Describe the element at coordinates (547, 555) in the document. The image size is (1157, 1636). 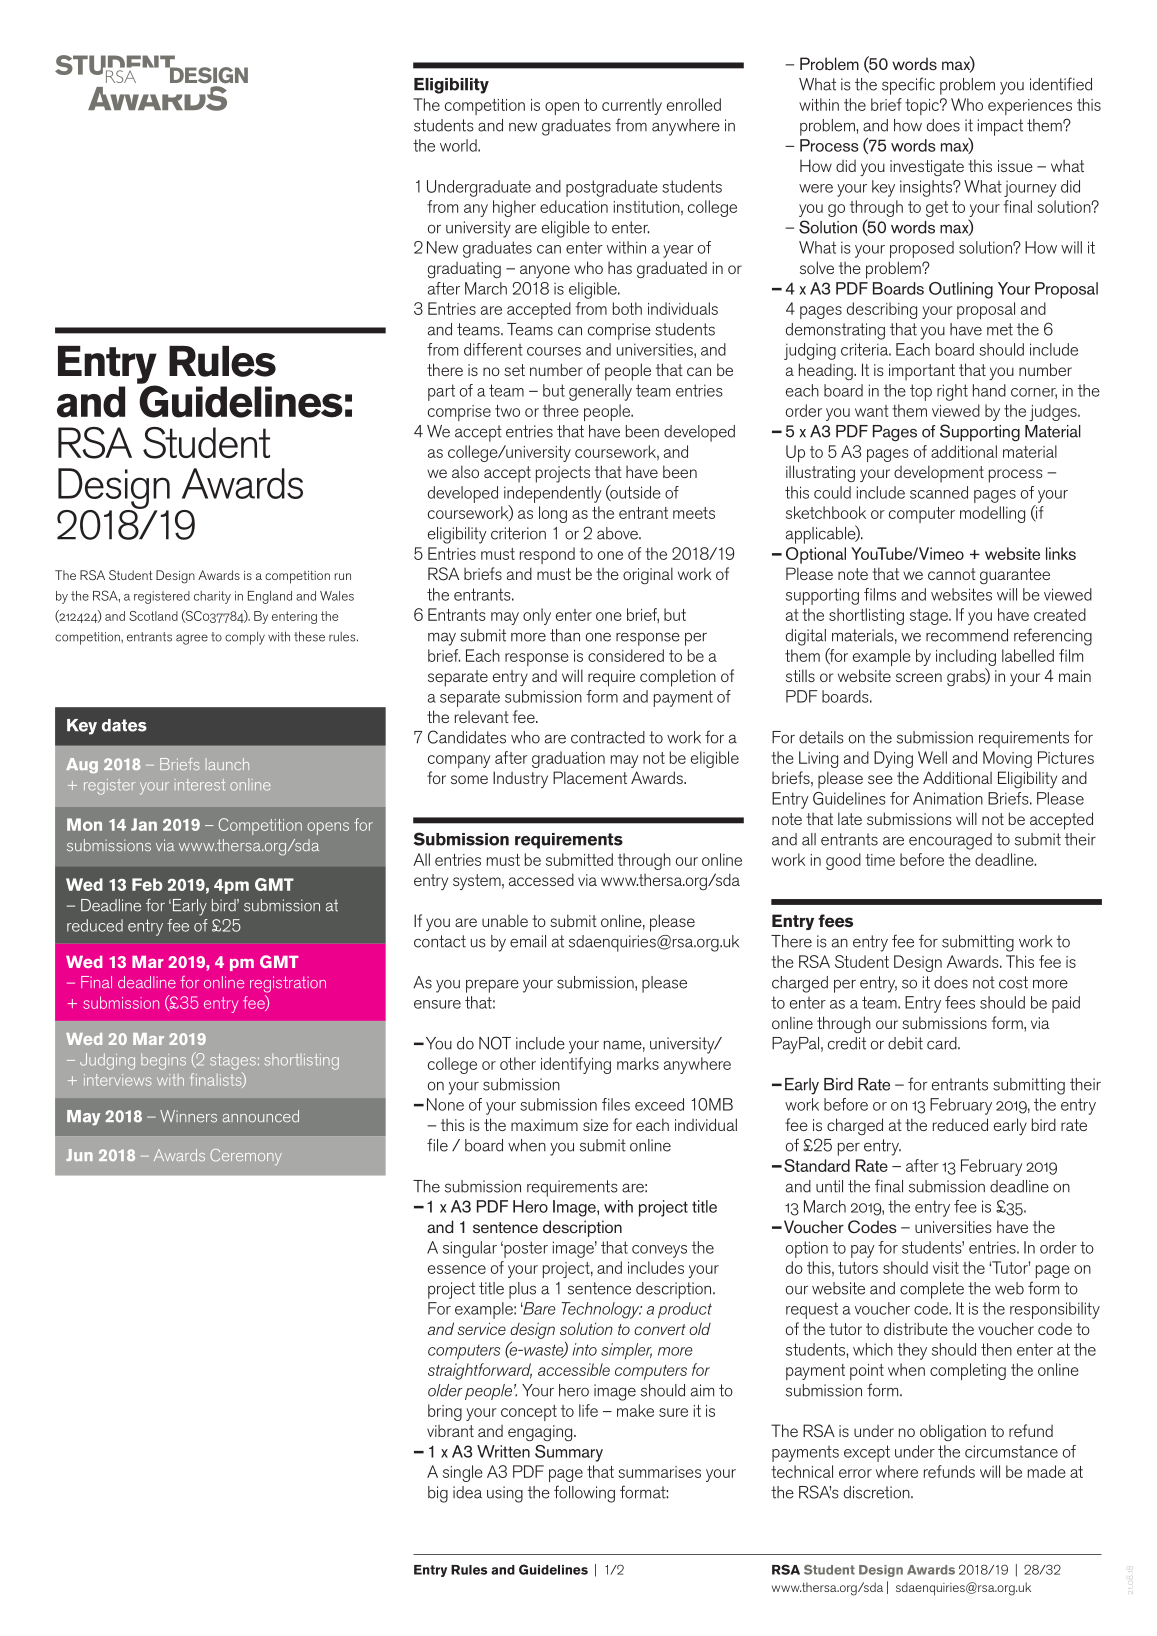
I see `respond` at that location.
